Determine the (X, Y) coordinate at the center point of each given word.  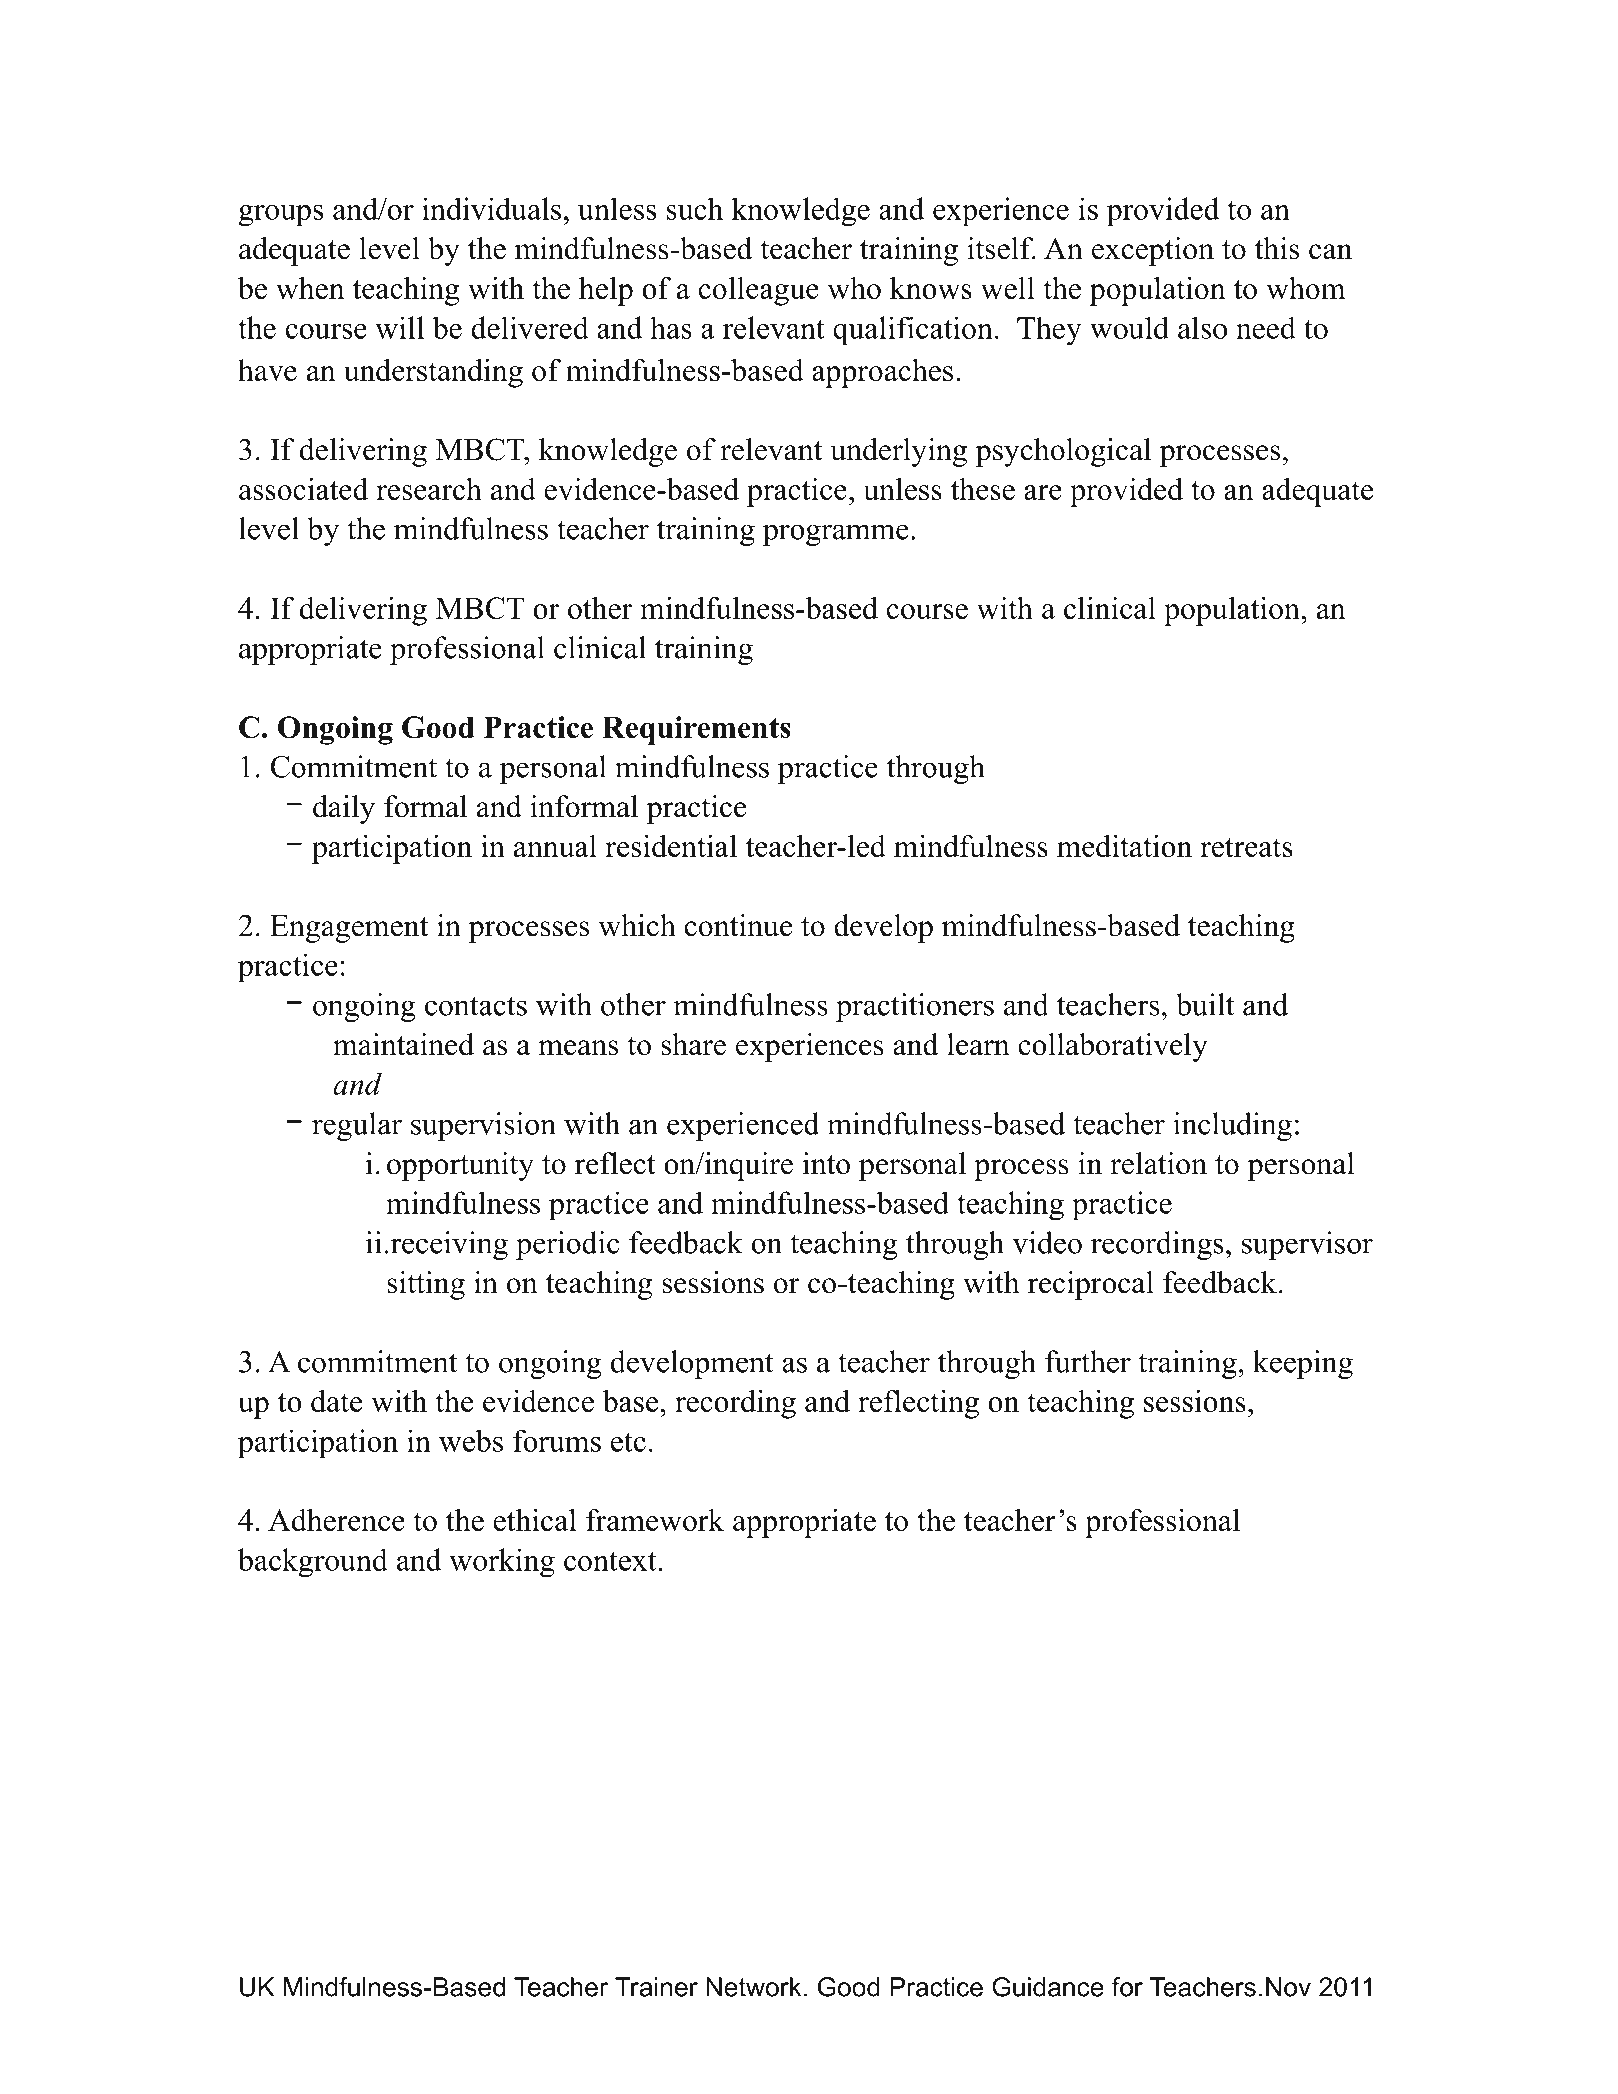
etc (628, 1442)
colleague (759, 291)
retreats (1246, 847)
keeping (1303, 1364)
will (399, 327)
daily (344, 809)
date (336, 1400)
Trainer (656, 1987)
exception (1153, 251)
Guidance (1048, 1987)
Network (753, 1987)
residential (671, 845)
